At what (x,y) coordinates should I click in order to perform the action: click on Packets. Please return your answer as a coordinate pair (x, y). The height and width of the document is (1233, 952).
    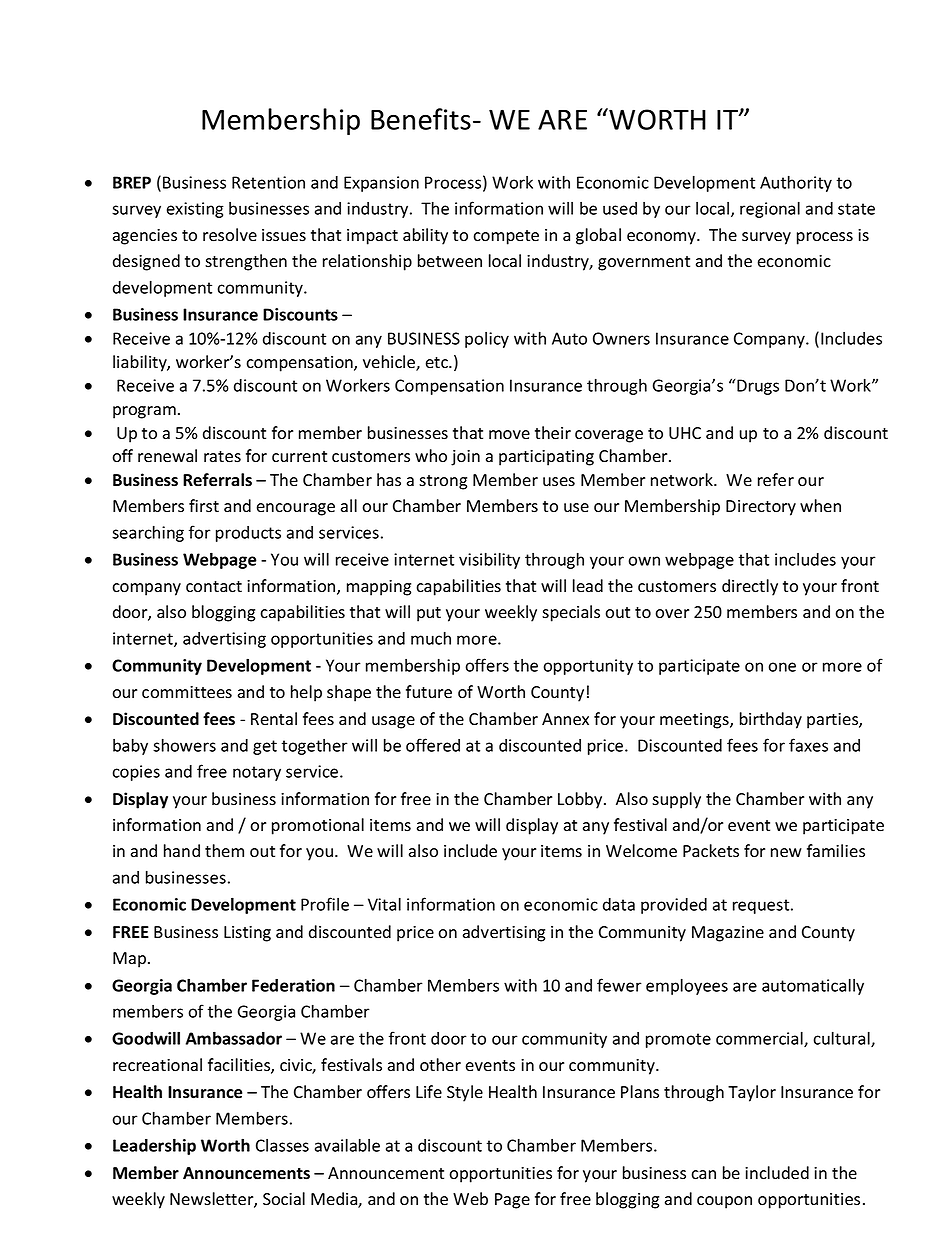
    Looking at the image, I should click on (711, 851).
